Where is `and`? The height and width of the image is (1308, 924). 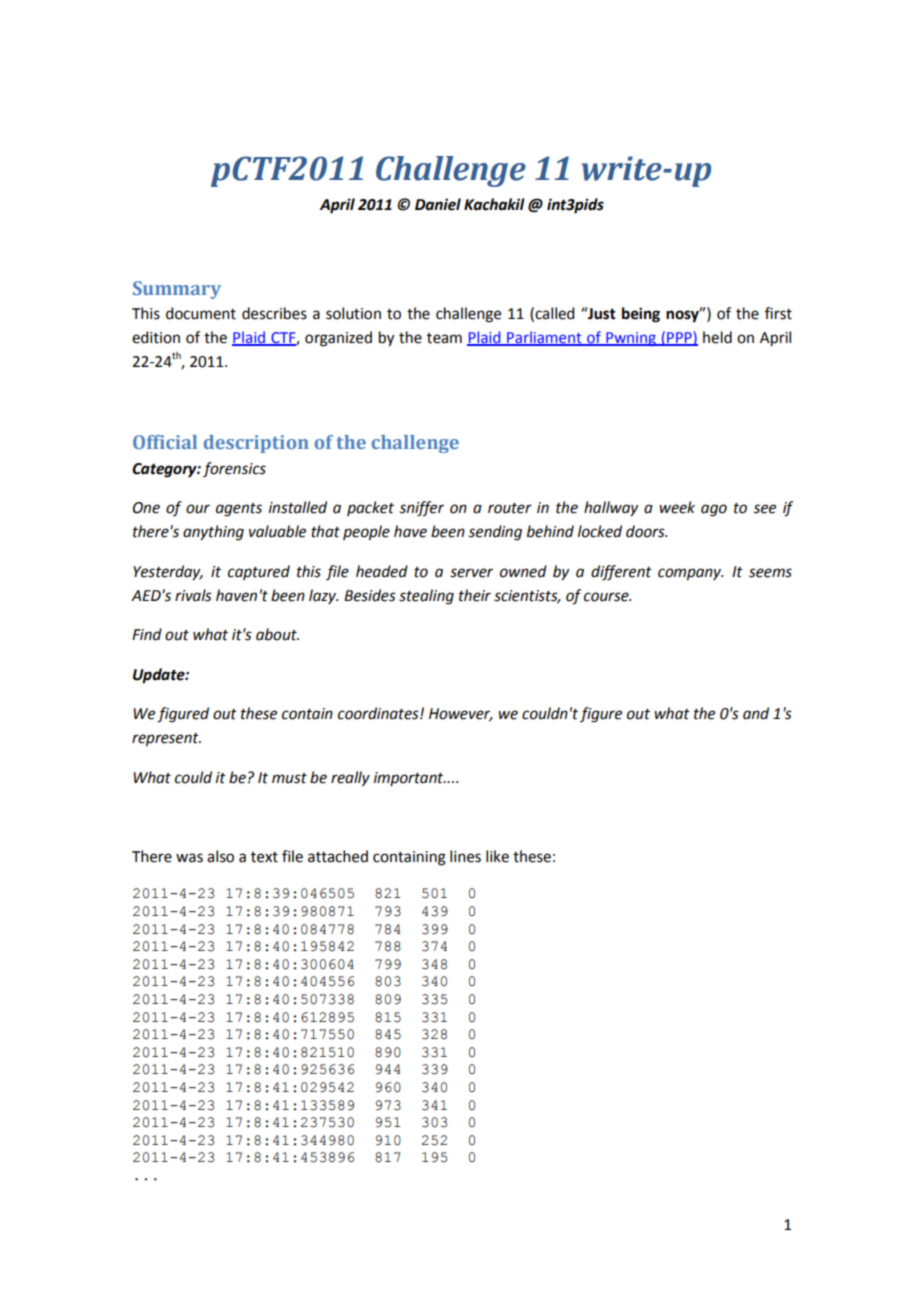 and is located at coordinates (756, 713).
